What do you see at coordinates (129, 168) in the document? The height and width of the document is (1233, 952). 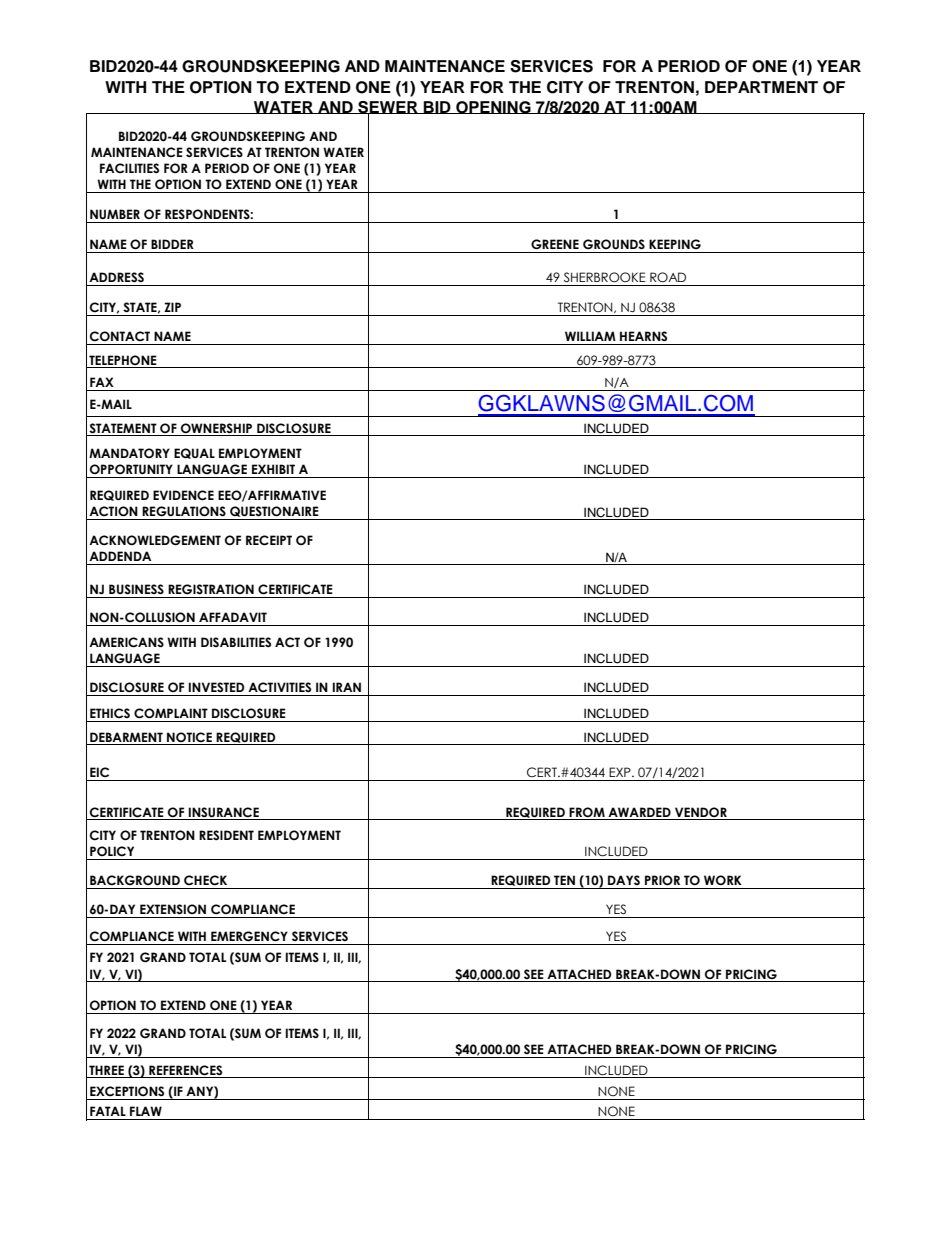 I see `FACILITIES` at bounding box center [129, 168].
